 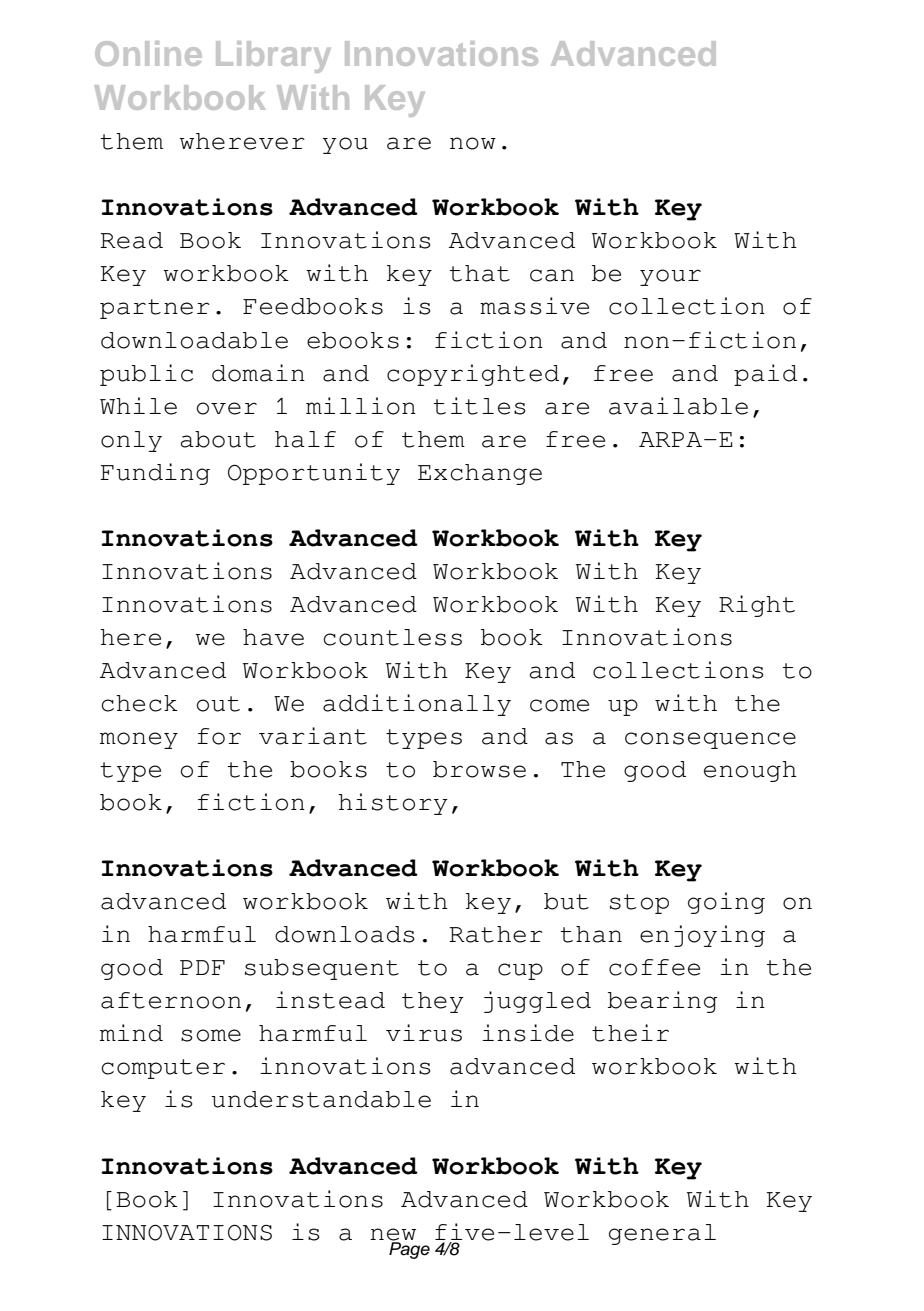 What do you see at coordinates (765, 375) in the screenshot?
I see `paid` at bounding box center [765, 375].
